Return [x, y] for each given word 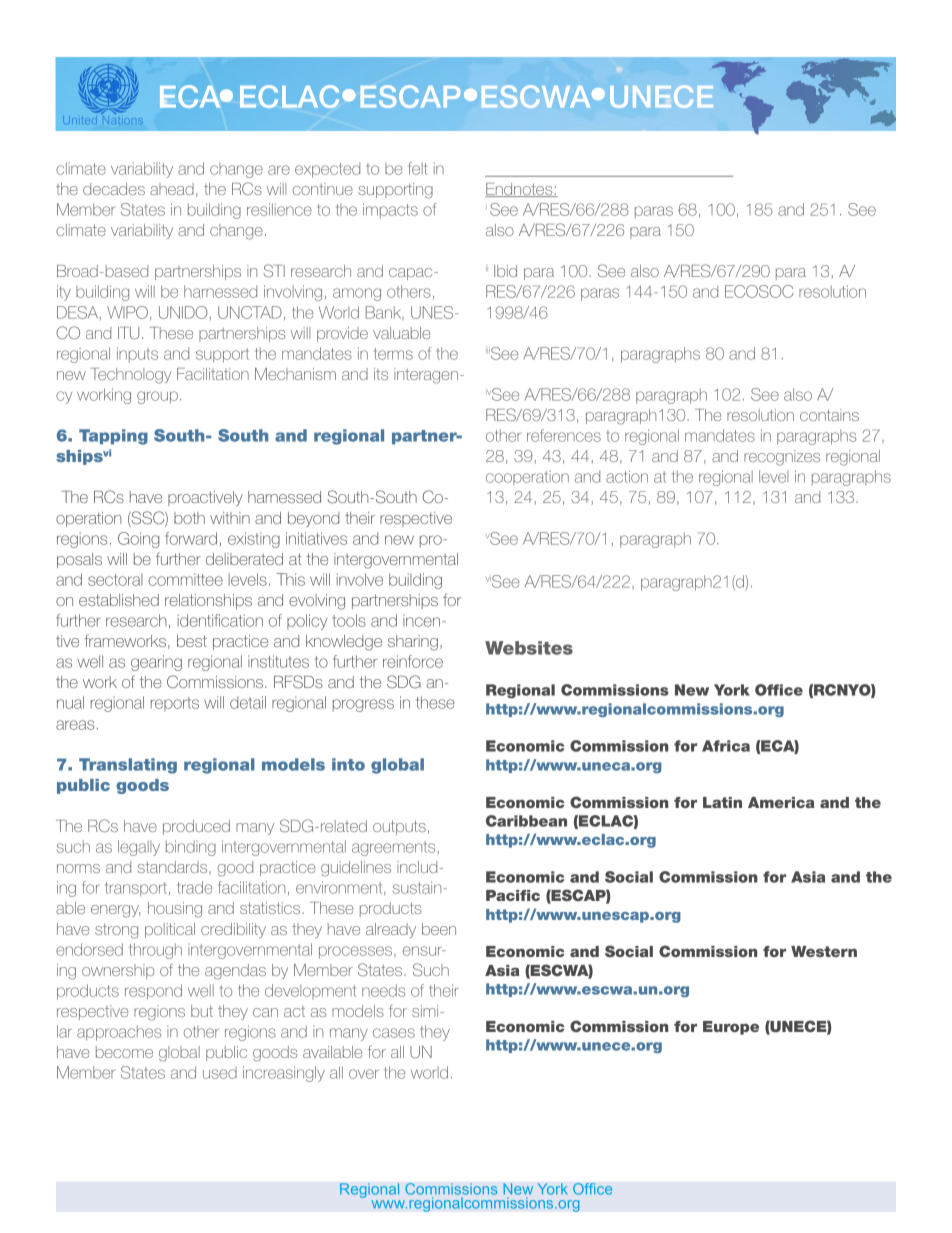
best [192, 641]
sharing [413, 643]
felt [418, 168]
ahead [172, 189]
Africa [726, 746]
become [124, 1052]
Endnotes [520, 190]
